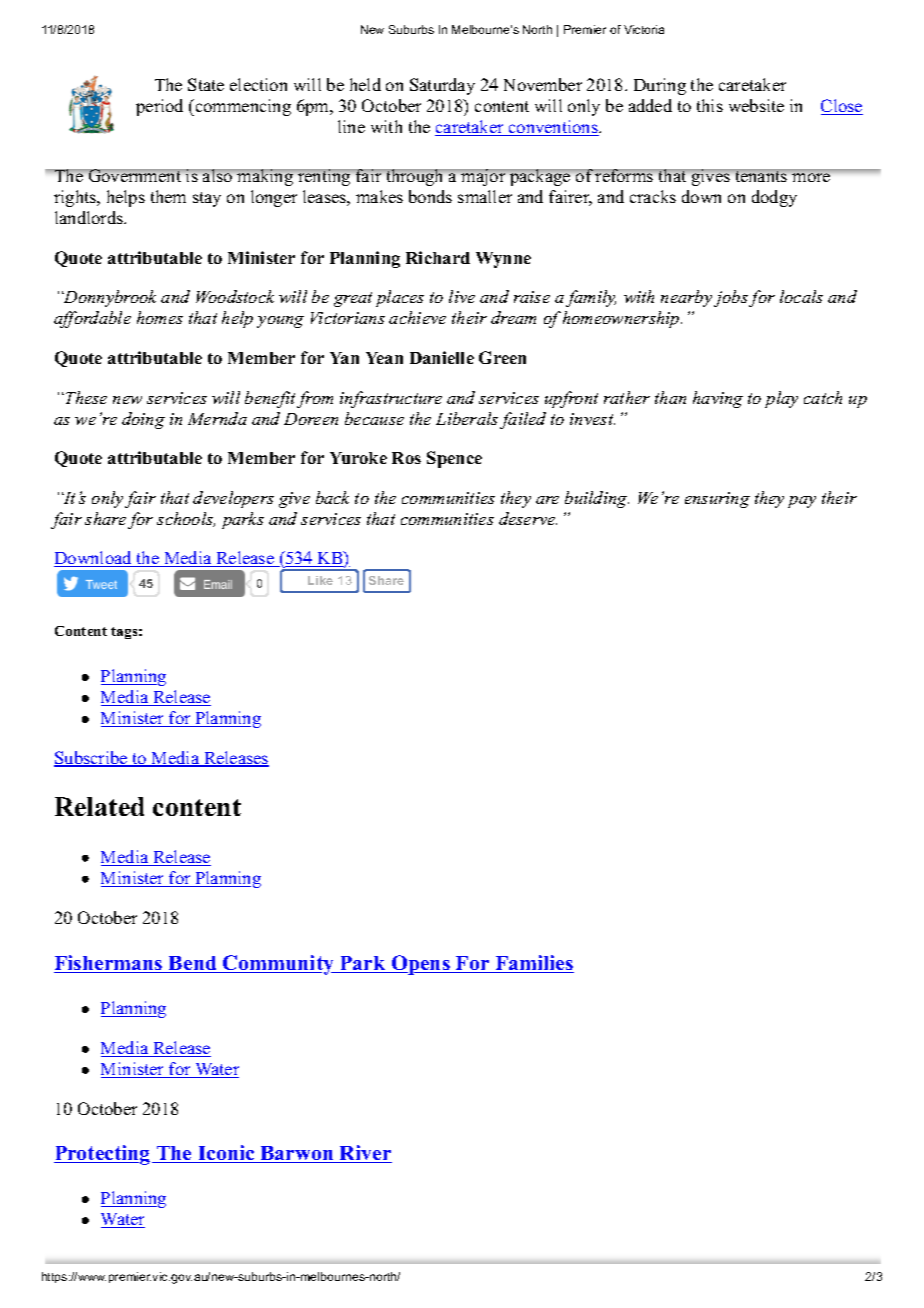 This page has height=1308, width=924. What do you see at coordinates (442, 86) in the page?
I see `Saturday` at bounding box center [442, 86].
